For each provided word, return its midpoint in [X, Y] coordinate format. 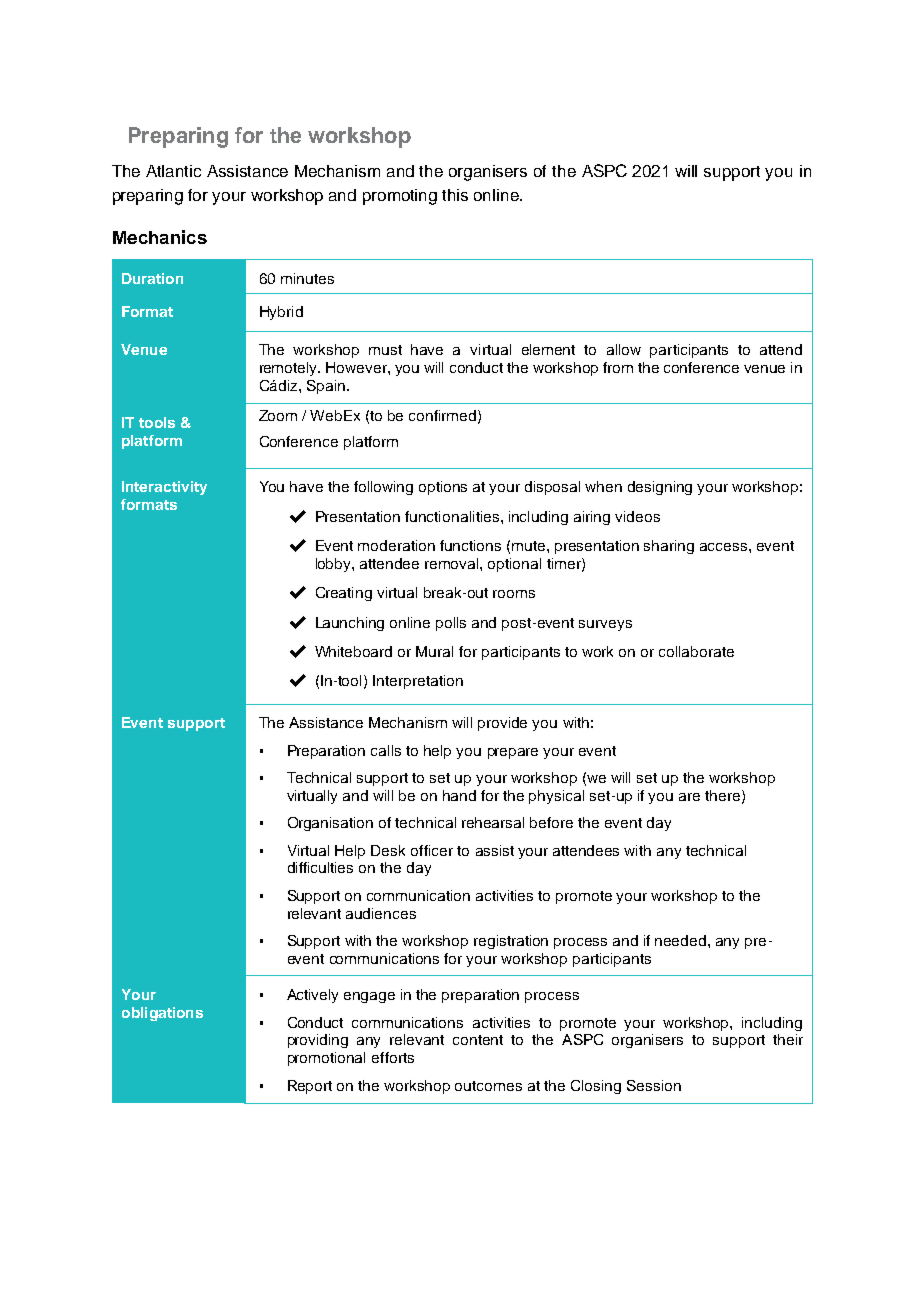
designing [660, 488]
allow [624, 349]
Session [654, 1085]
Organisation [330, 824]
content [478, 1040]
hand [459, 795]
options [443, 488]
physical [556, 797]
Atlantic [173, 171]
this [455, 195]
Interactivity [164, 488]
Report [310, 1087]
